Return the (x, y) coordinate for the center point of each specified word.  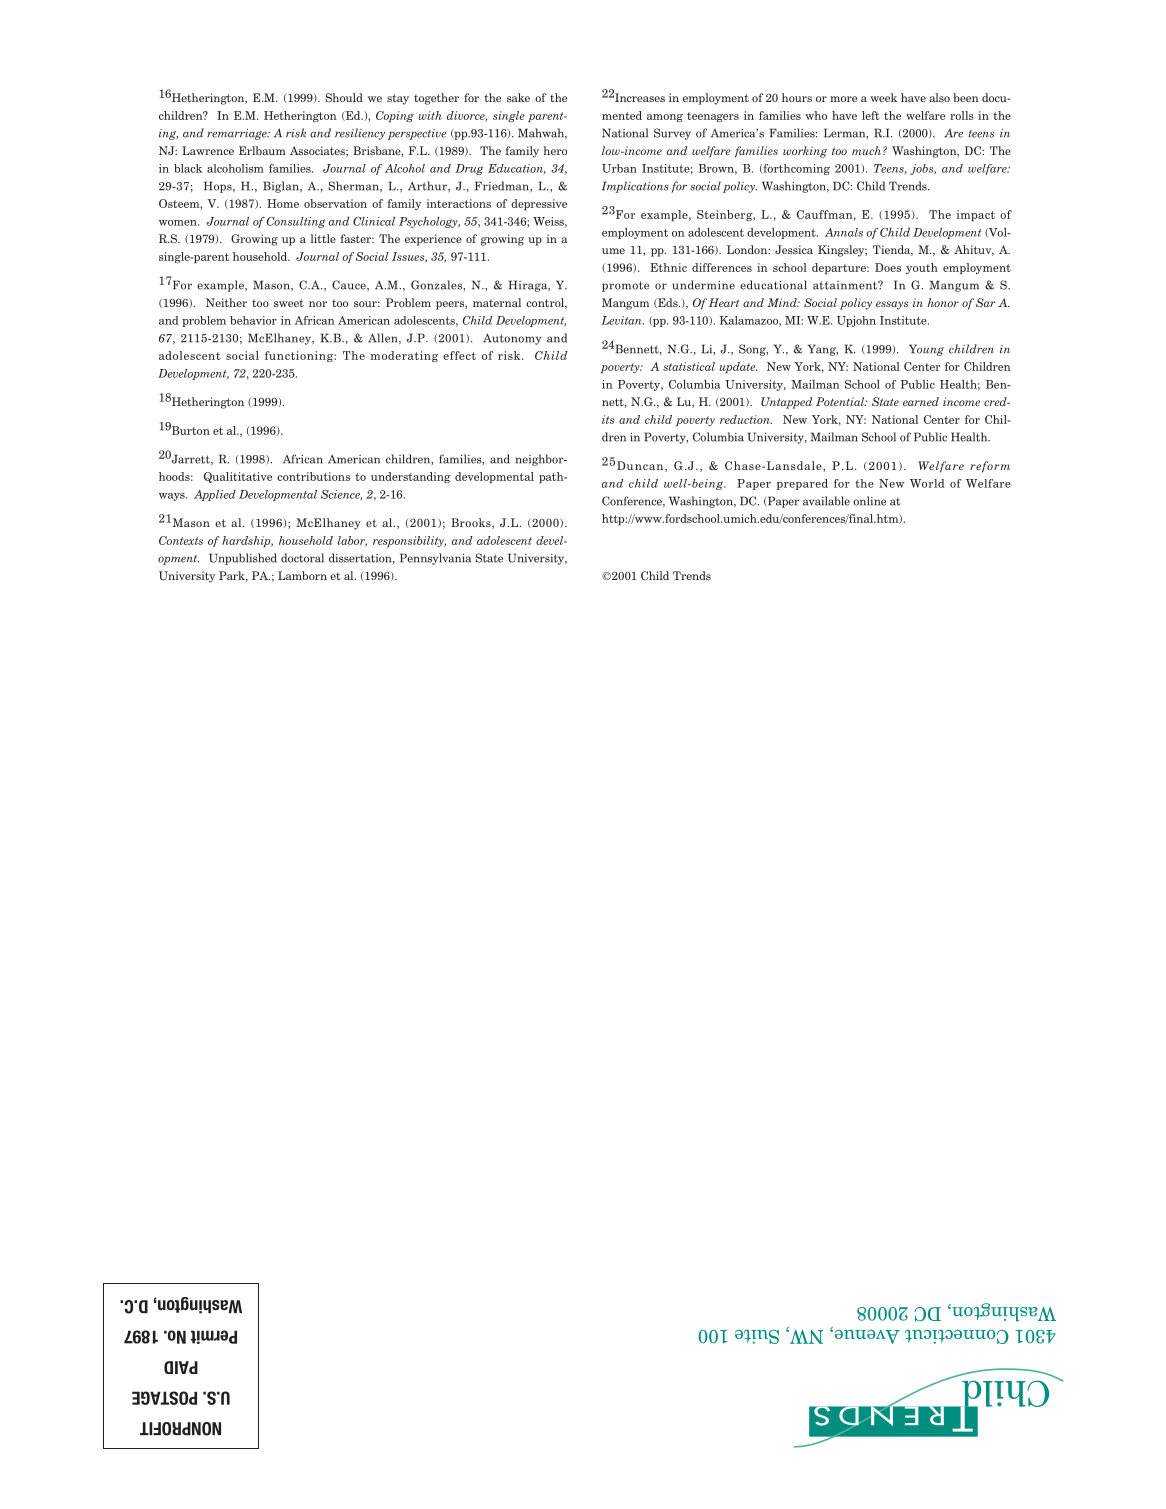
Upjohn (856, 321)
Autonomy (512, 339)
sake (518, 97)
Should (344, 97)
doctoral (302, 558)
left (870, 115)
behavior (253, 320)
